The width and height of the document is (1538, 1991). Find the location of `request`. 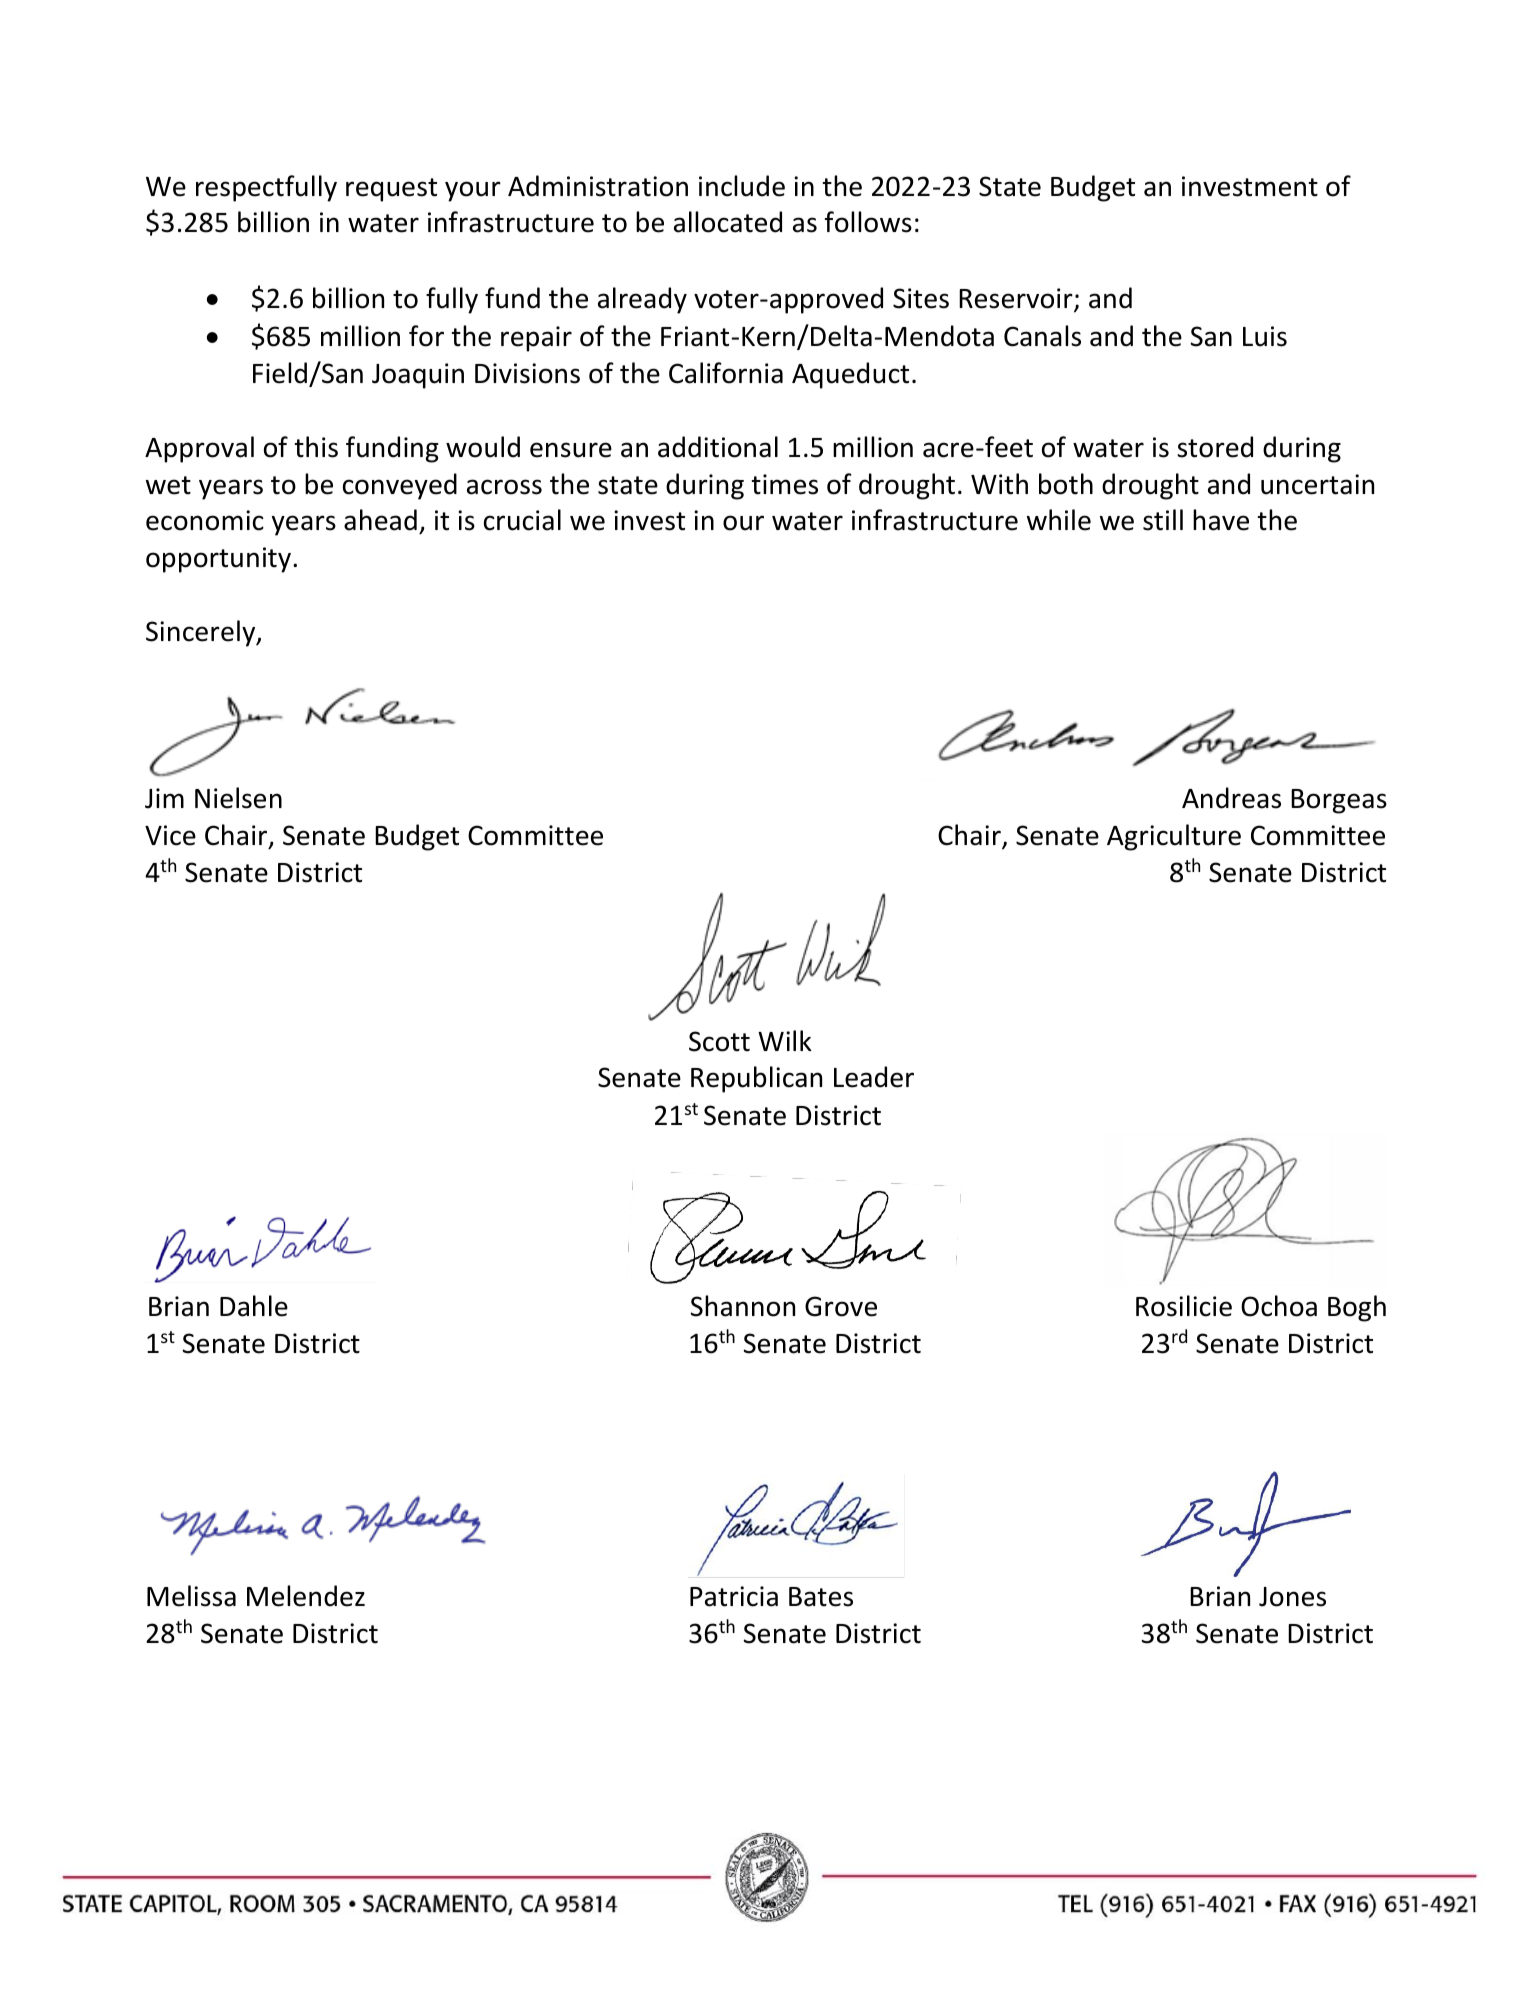

request is located at coordinates (391, 190).
